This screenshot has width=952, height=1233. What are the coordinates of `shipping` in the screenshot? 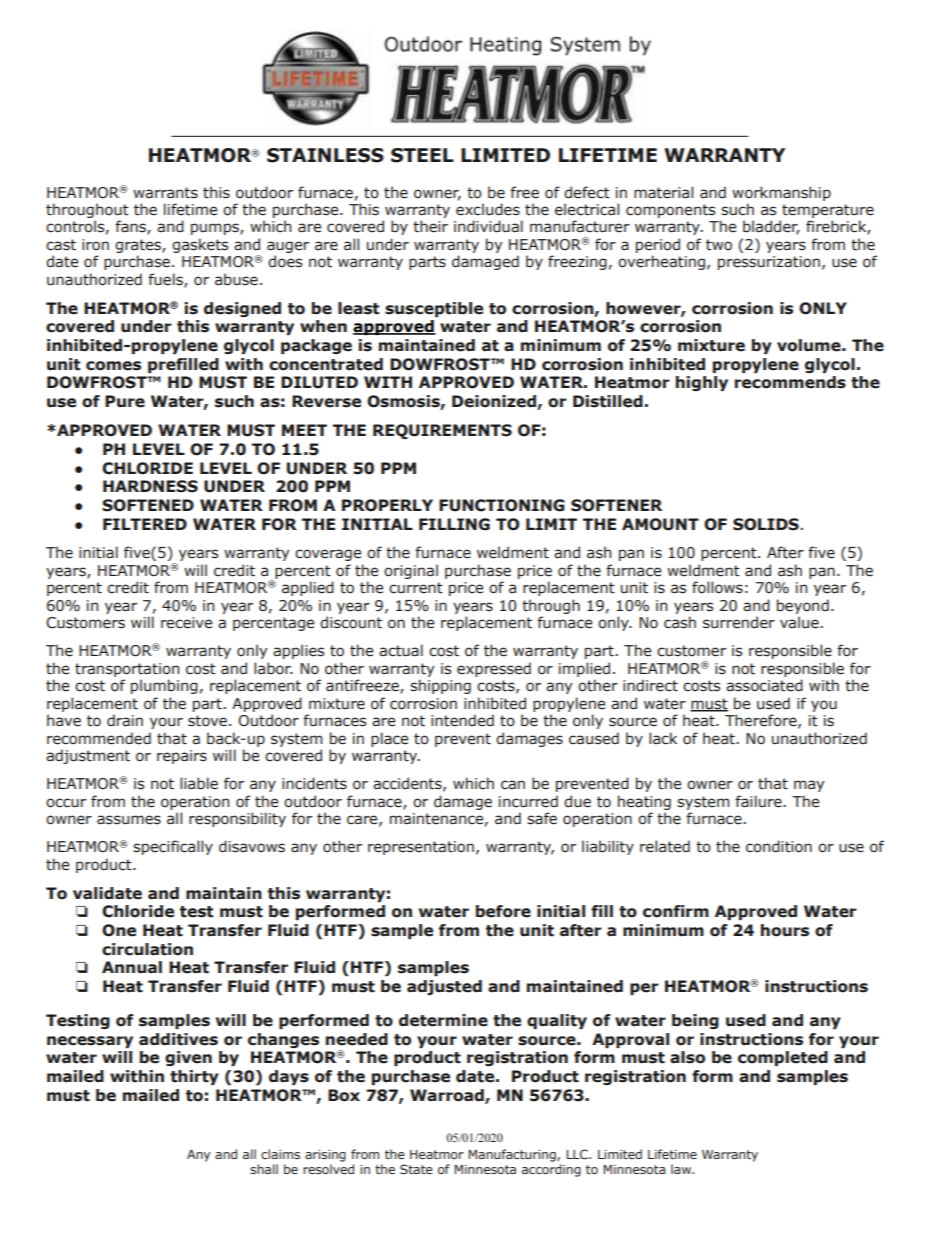 It's located at (440, 686).
